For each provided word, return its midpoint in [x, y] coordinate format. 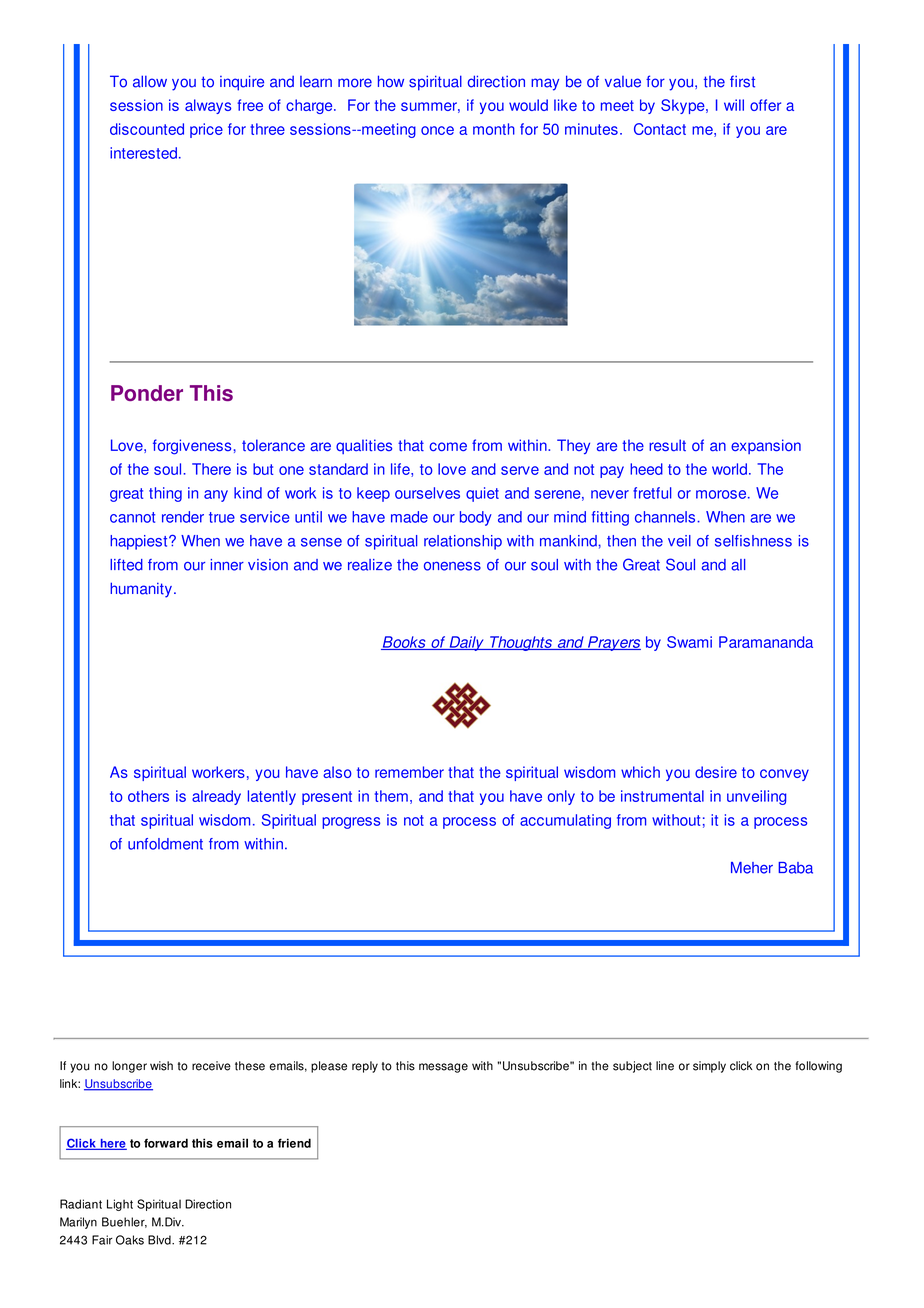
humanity [141, 590]
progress [351, 823]
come [448, 446]
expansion [766, 446]
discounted [147, 129]
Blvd [160, 1240]
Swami [689, 642]
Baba [795, 868]
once [437, 130]
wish [161, 1066]
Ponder [147, 393]
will [734, 105]
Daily [466, 643]
